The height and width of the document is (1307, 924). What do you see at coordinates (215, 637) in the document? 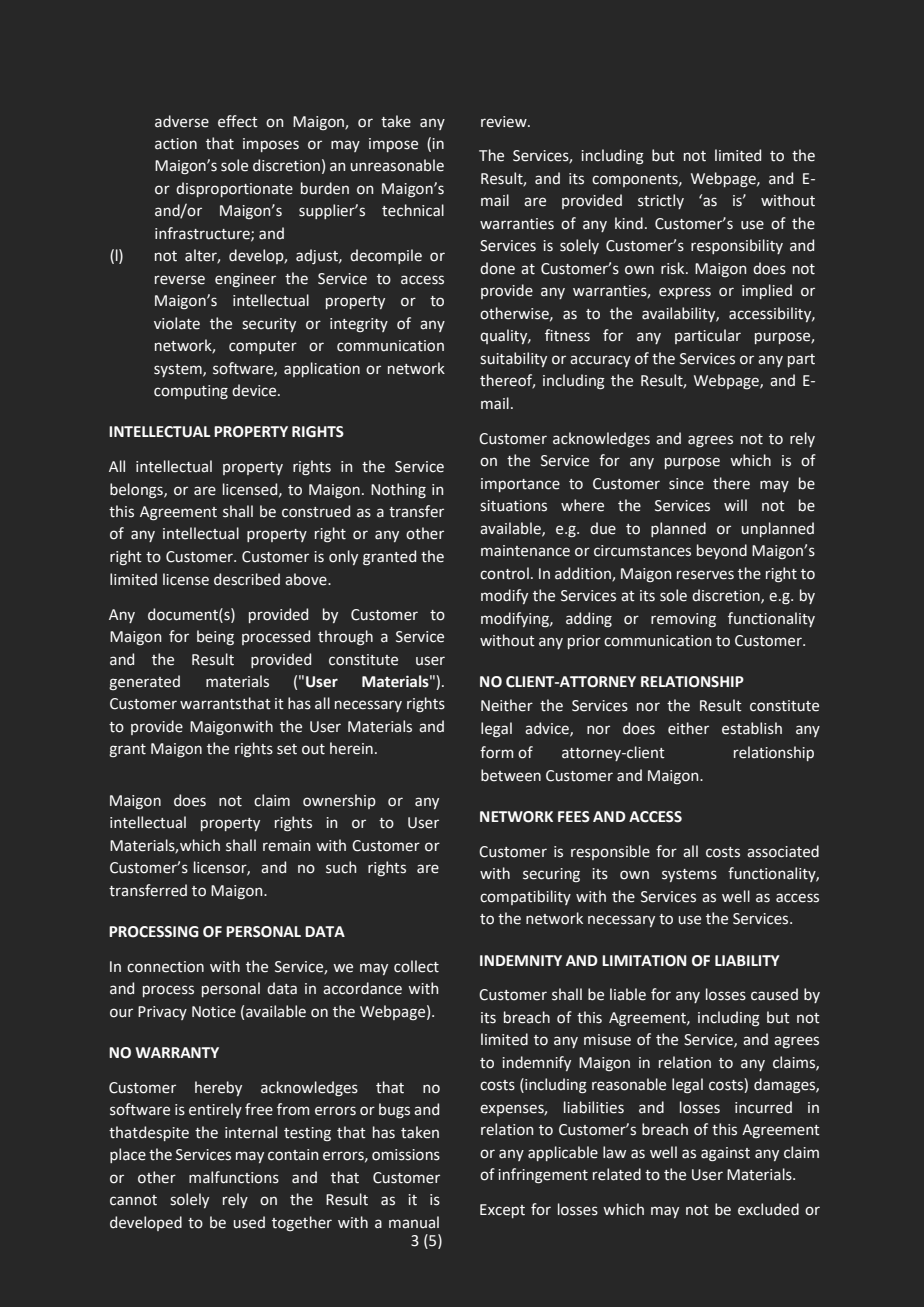
I see `being` at bounding box center [215, 637].
